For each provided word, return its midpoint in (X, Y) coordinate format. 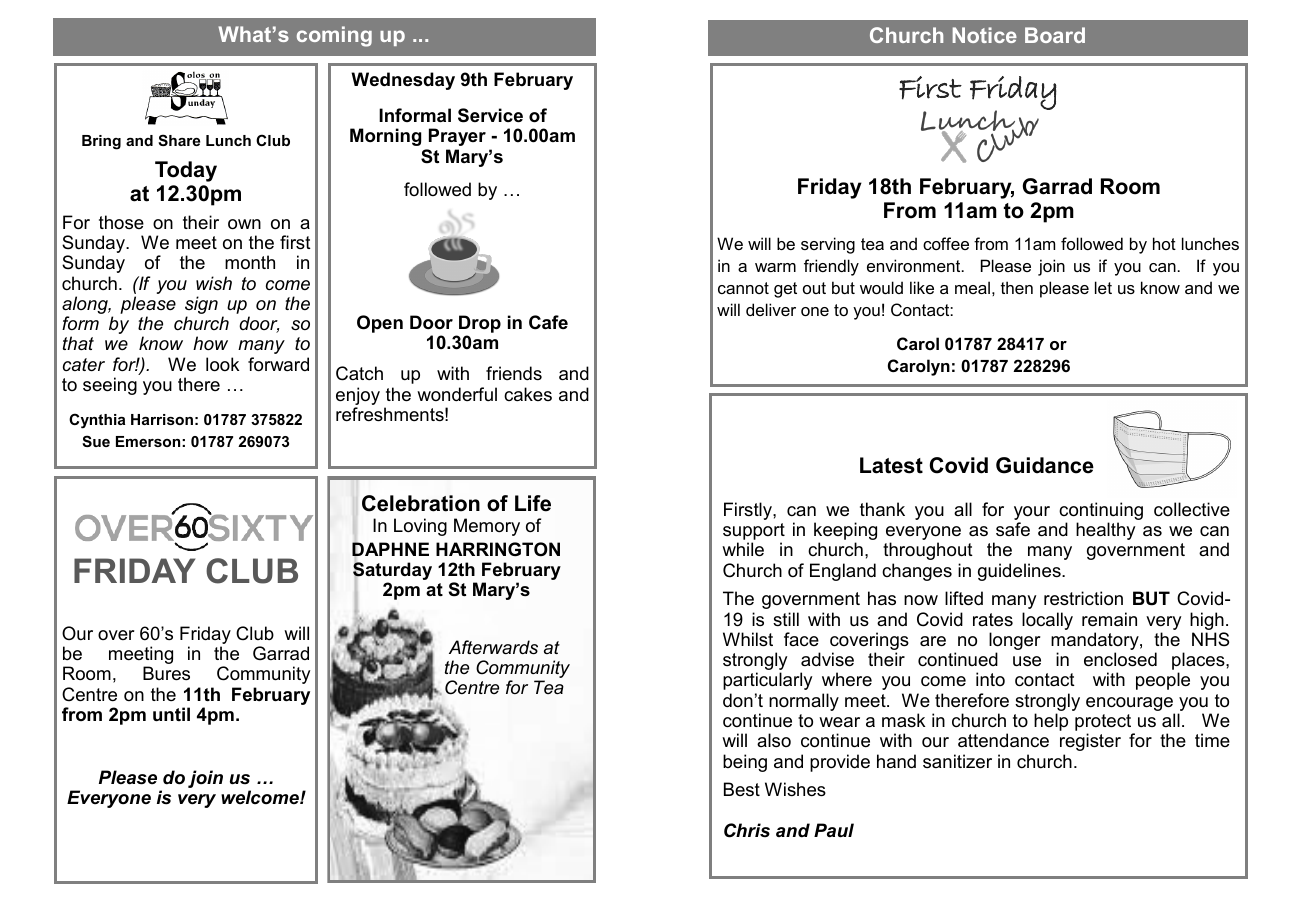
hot (1164, 243)
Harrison (162, 419)
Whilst (748, 639)
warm (775, 267)
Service (490, 115)
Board (1055, 35)
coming (334, 36)
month (250, 262)
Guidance (1045, 465)
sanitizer (957, 761)
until (171, 714)
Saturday (392, 571)
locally (1047, 621)
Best (742, 789)
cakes (528, 394)
